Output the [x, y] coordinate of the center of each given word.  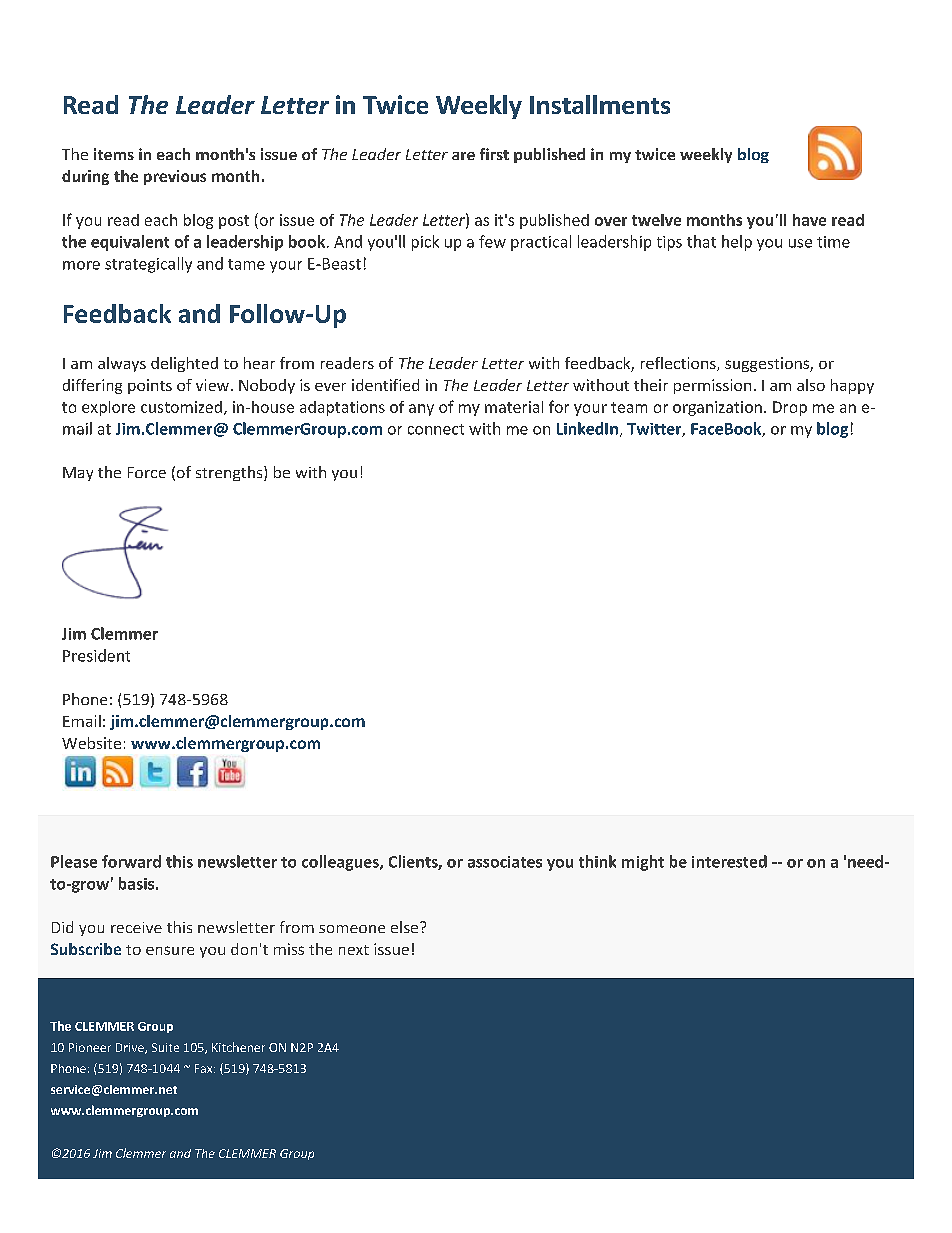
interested [729, 861]
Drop [790, 408]
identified [385, 385]
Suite [165, 1047]
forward [131, 861]
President [96, 655]
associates [505, 862]
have [809, 220]
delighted [184, 364]
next [354, 950]
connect [436, 429]
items [114, 154]
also [811, 385]
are [463, 156]
